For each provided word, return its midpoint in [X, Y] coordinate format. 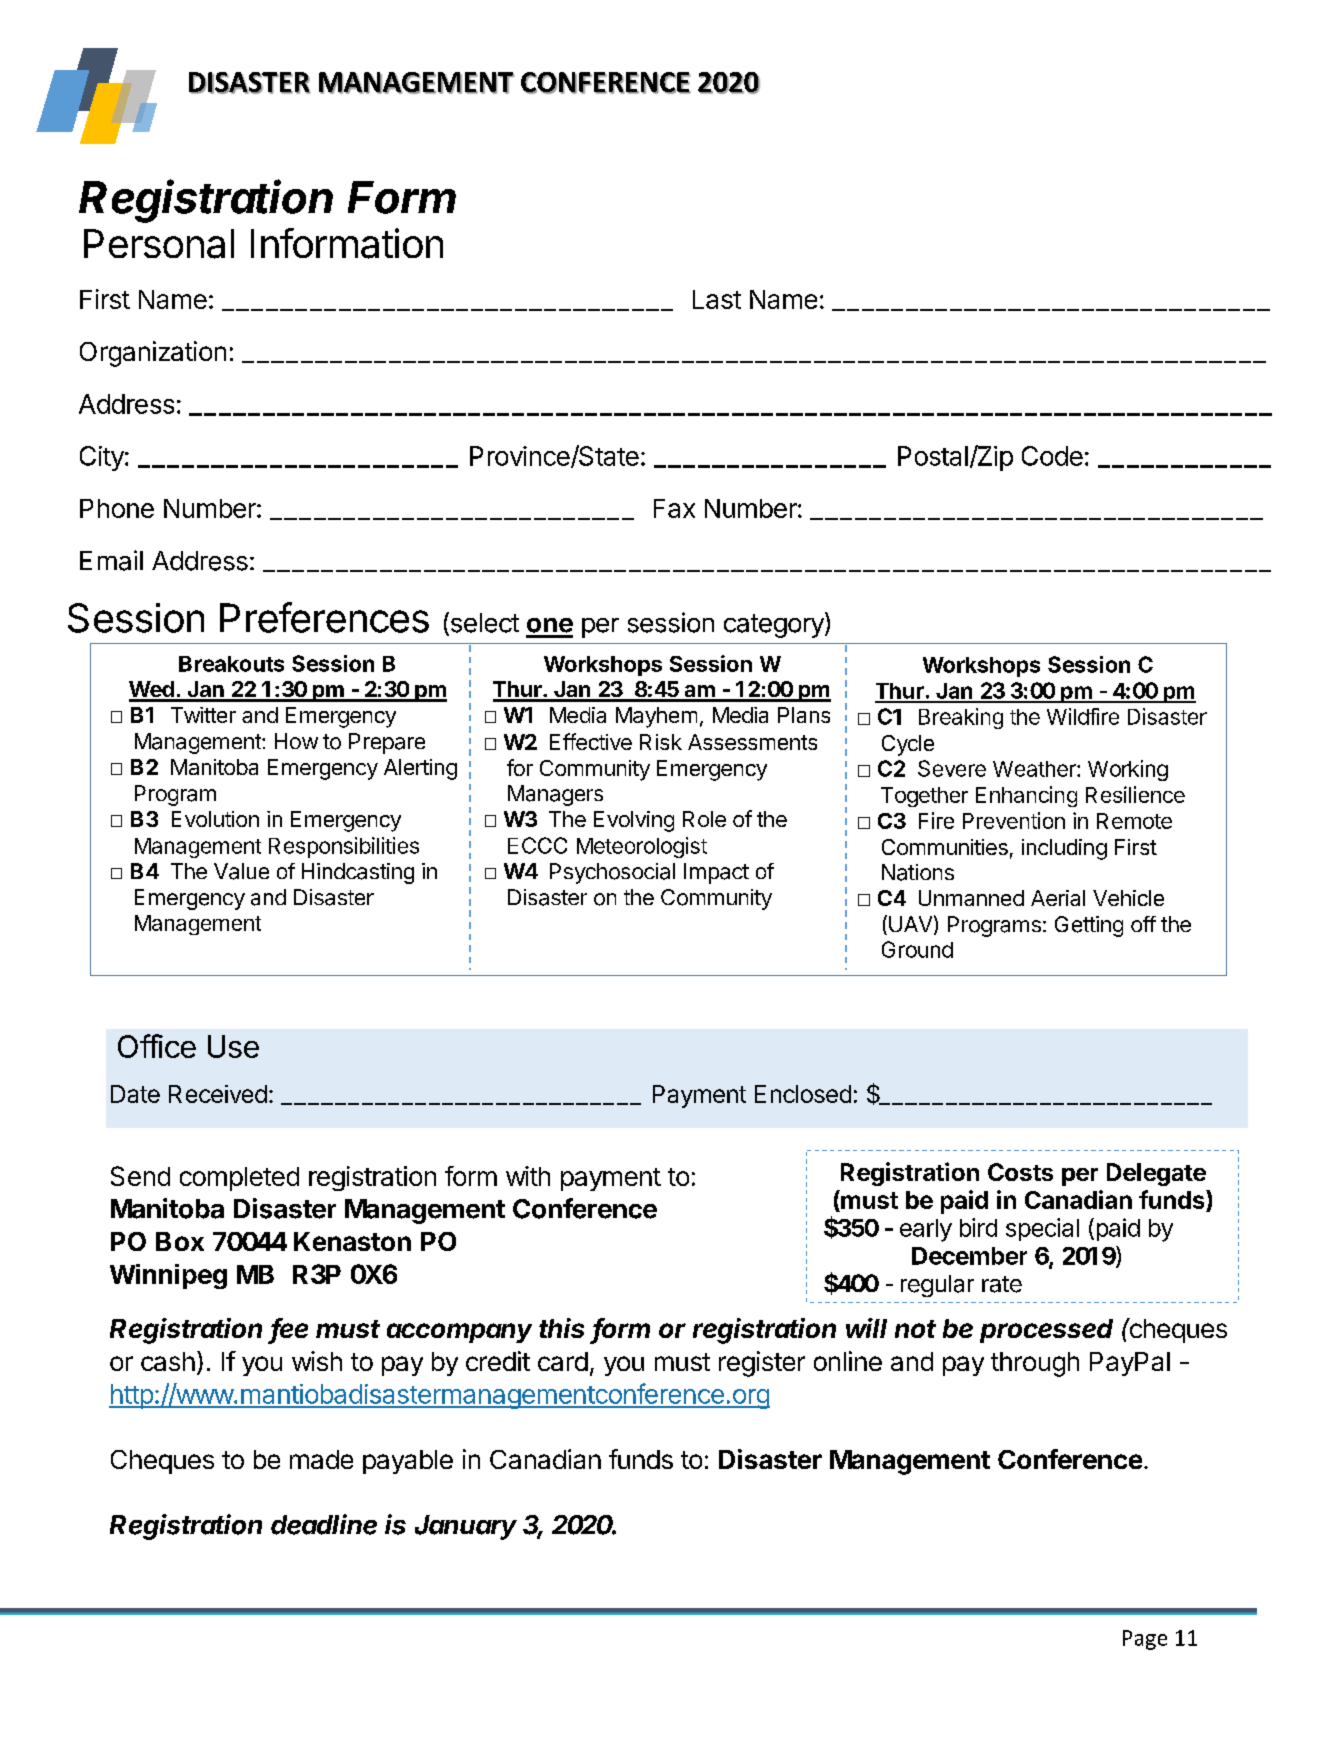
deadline [324, 1524]
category [775, 625]
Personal [159, 244]
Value [241, 871]
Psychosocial [612, 873]
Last [717, 299]
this [561, 1328]
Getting [1089, 926]
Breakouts [231, 664]
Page [1145, 1640]
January [466, 1527]
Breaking [961, 718]
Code [1052, 456]
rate [1002, 1284]
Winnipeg [168, 1276]
